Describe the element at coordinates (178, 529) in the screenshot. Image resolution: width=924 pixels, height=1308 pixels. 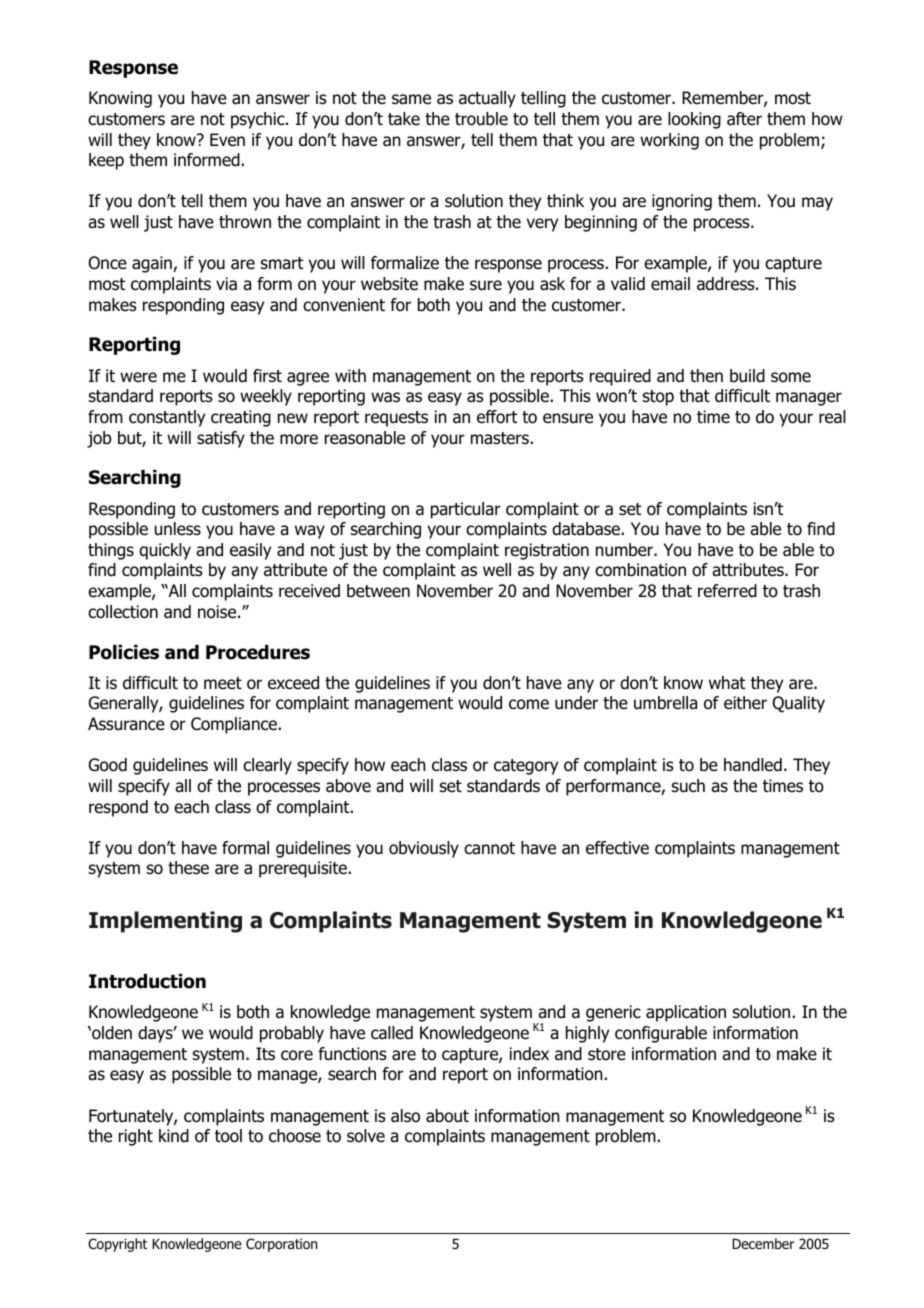
I see `unless` at that location.
